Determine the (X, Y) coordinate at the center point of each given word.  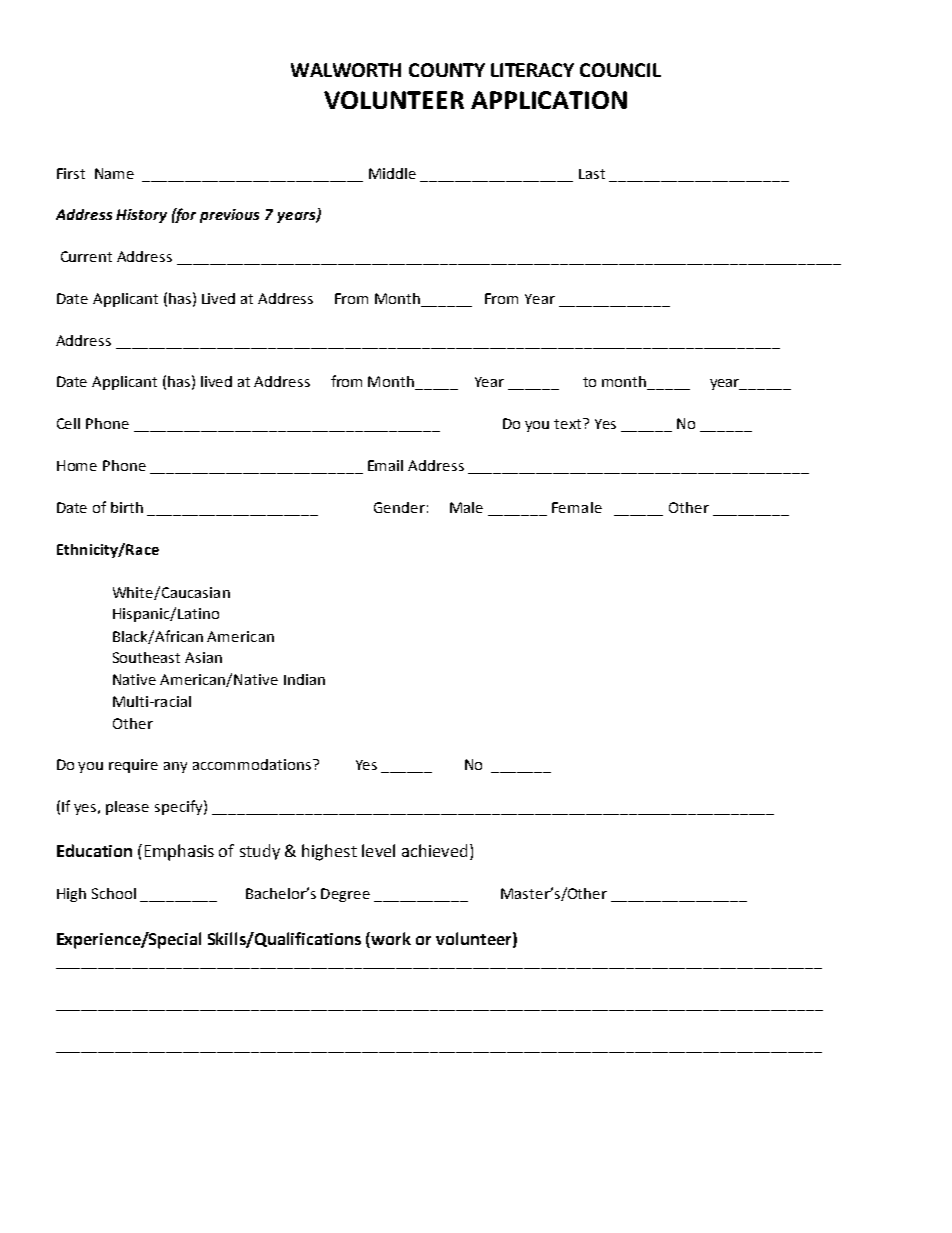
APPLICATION (549, 100)
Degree (345, 895)
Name (114, 173)
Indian (304, 679)
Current (86, 256)
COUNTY (447, 70)
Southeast (146, 657)
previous (229, 216)
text (569, 423)
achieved (434, 850)
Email (385, 465)
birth (127, 507)
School (114, 893)
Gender (399, 507)
